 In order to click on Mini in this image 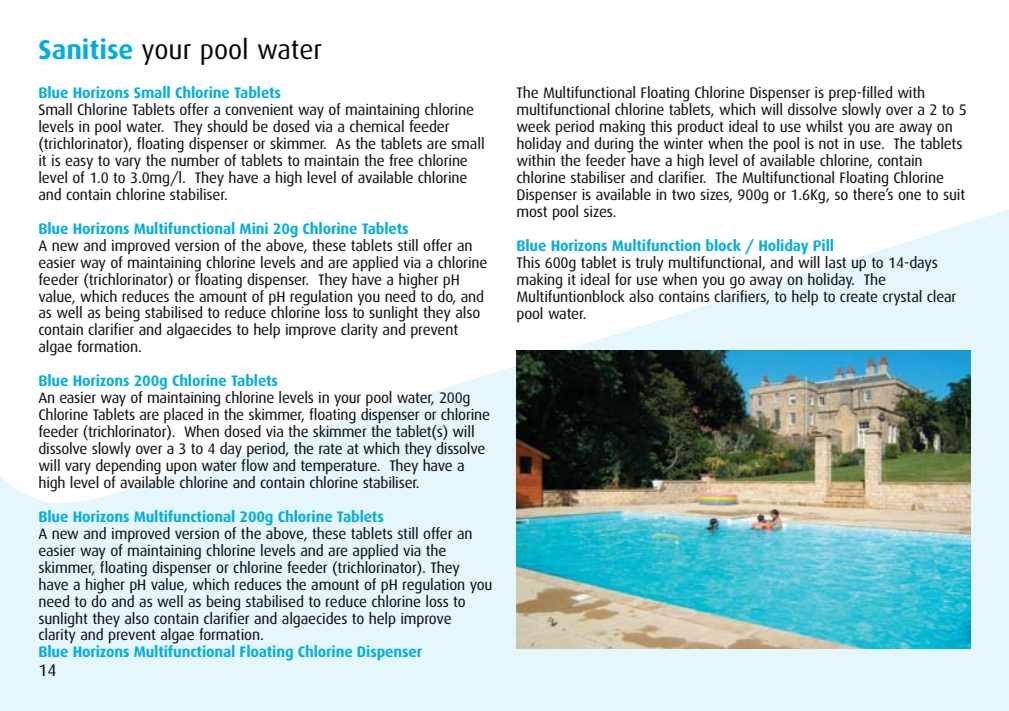, I will do `click(254, 228)`.
